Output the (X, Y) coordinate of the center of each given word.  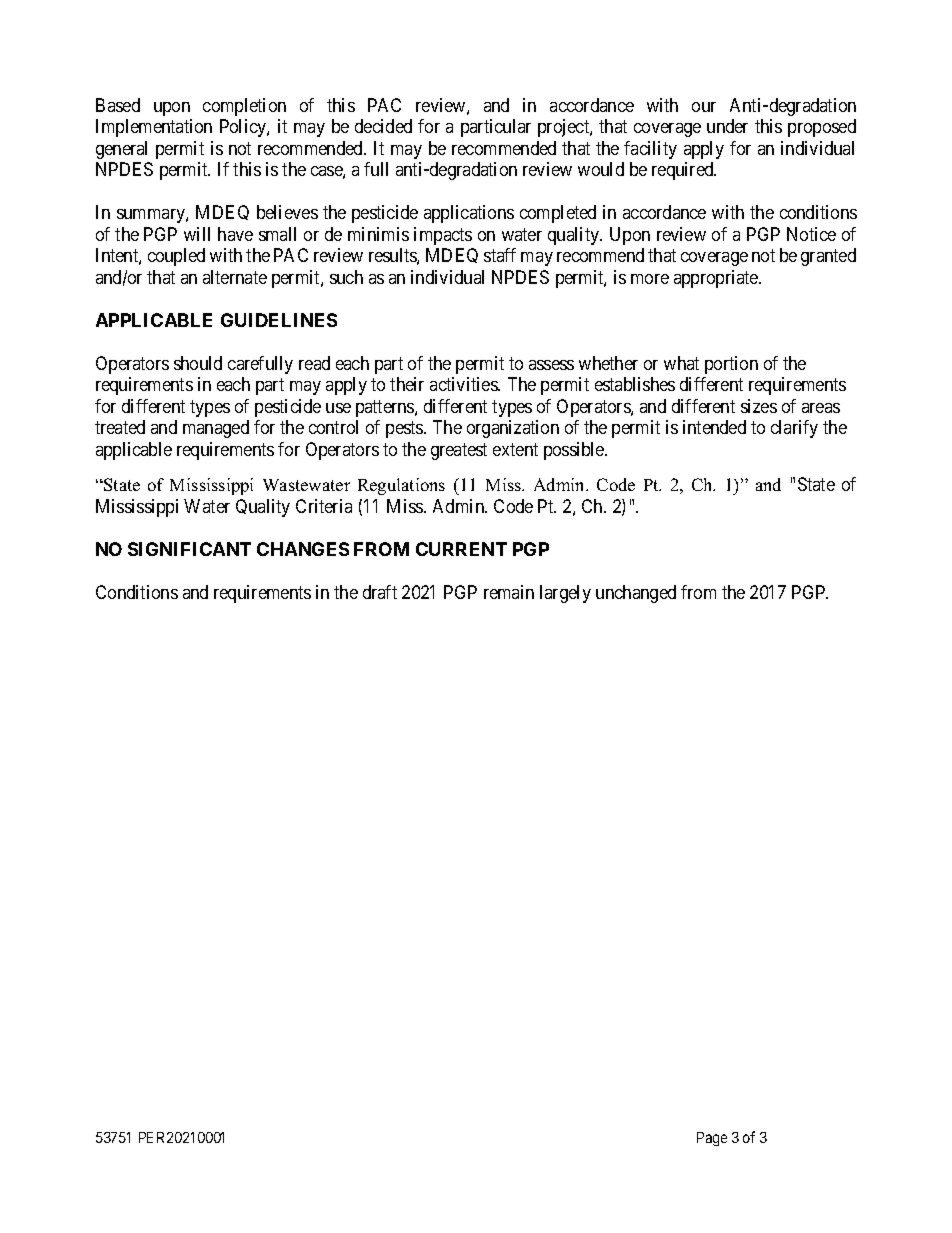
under (727, 126)
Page (712, 1139)
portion (731, 365)
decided (383, 126)
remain (509, 592)
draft (380, 592)
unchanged (636, 594)
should (198, 363)
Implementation (154, 128)
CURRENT (461, 549)
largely (565, 594)
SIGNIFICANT (189, 549)
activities (464, 384)
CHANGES (303, 549)
